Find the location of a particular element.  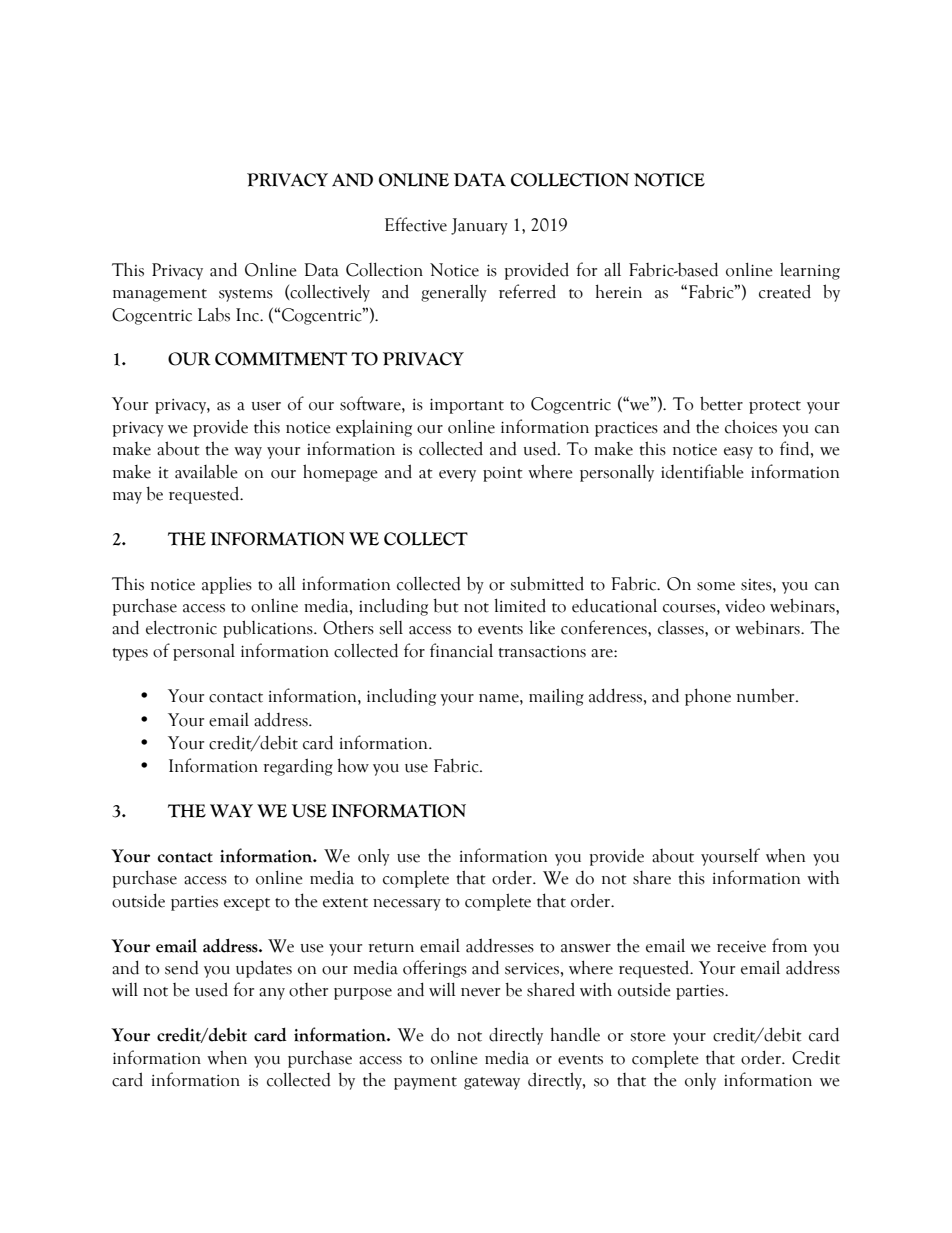

any is located at coordinates (272, 994).
